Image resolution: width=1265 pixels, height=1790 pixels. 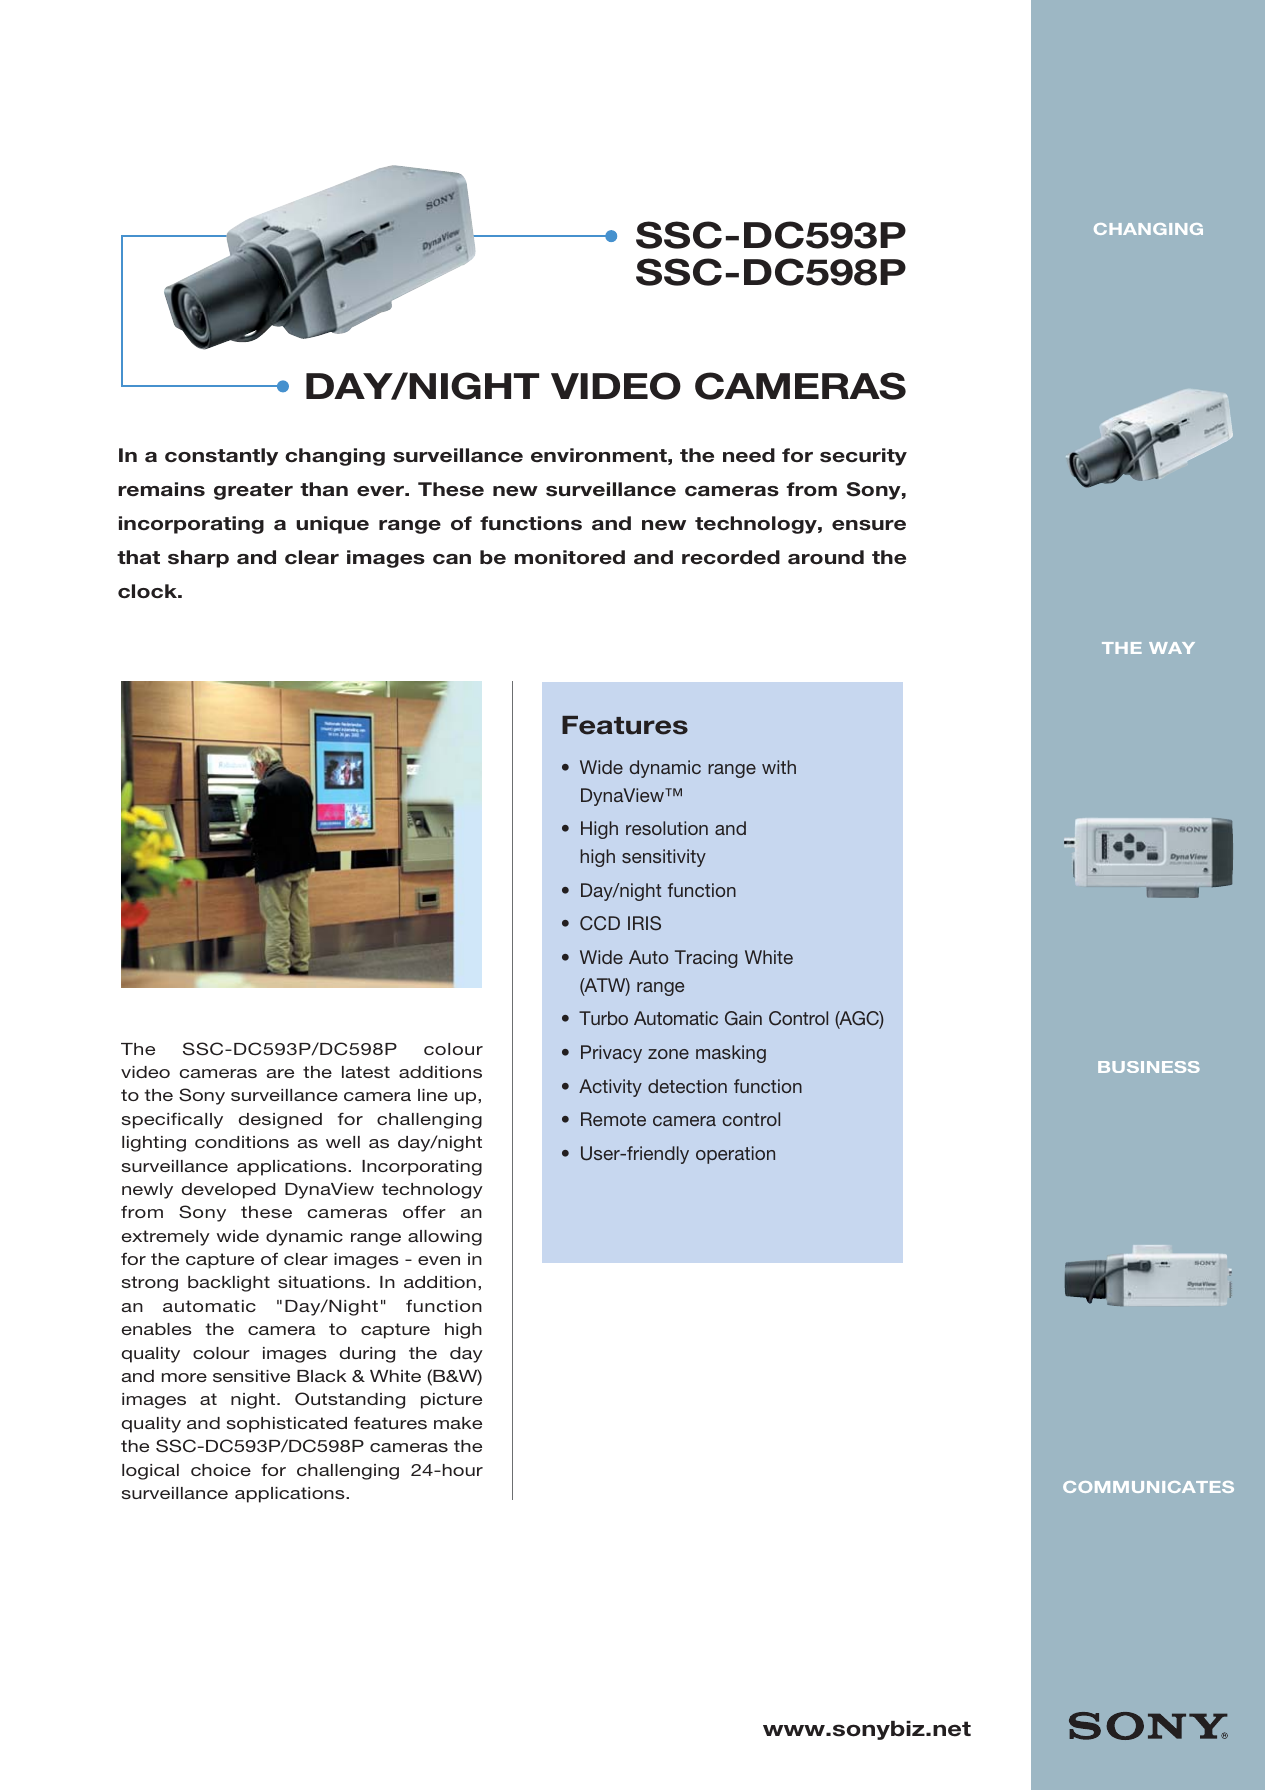 What do you see at coordinates (198, 559) in the screenshot?
I see `sharp` at bounding box center [198, 559].
